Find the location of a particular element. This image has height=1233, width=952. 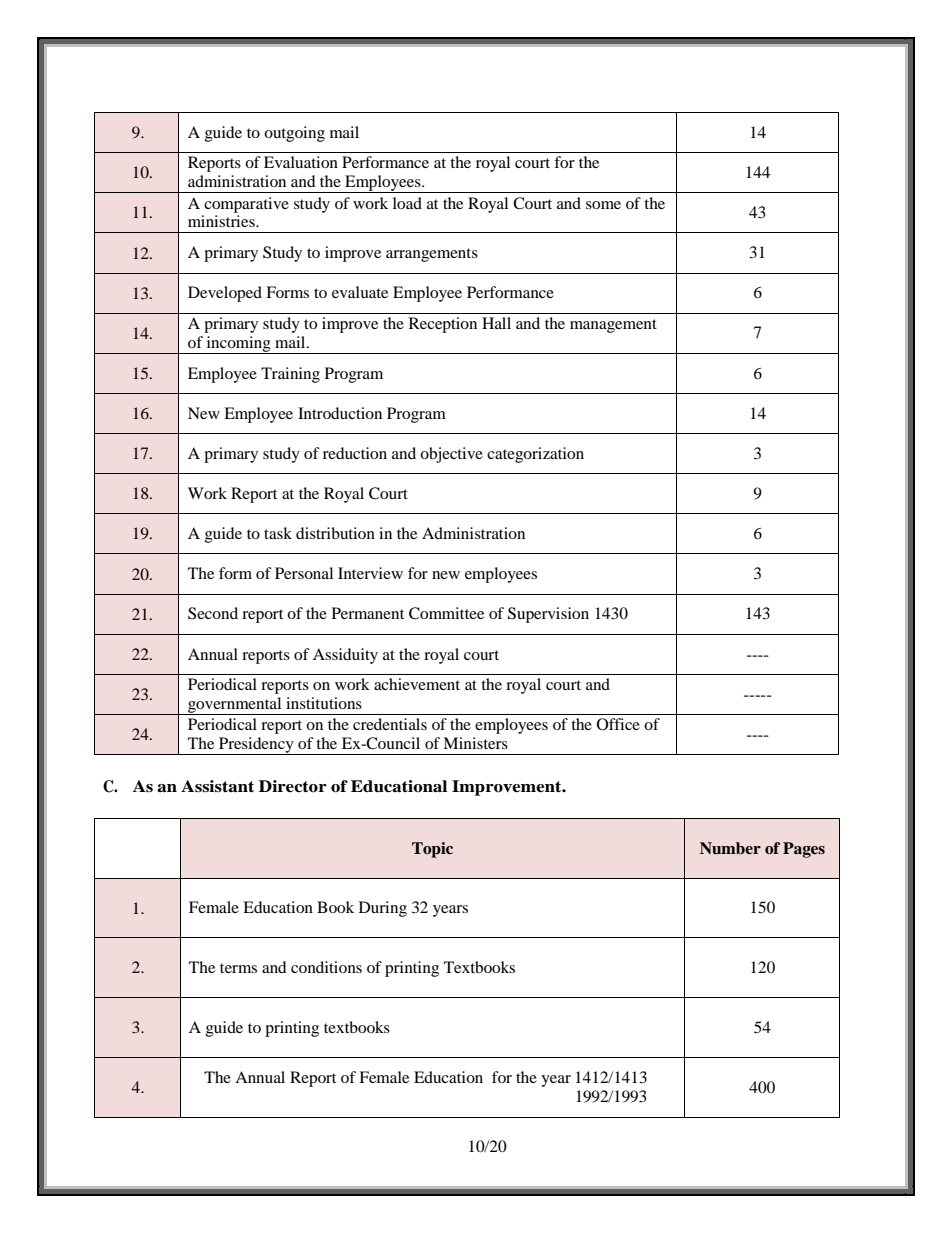

Evaluation is located at coordinates (301, 162).
